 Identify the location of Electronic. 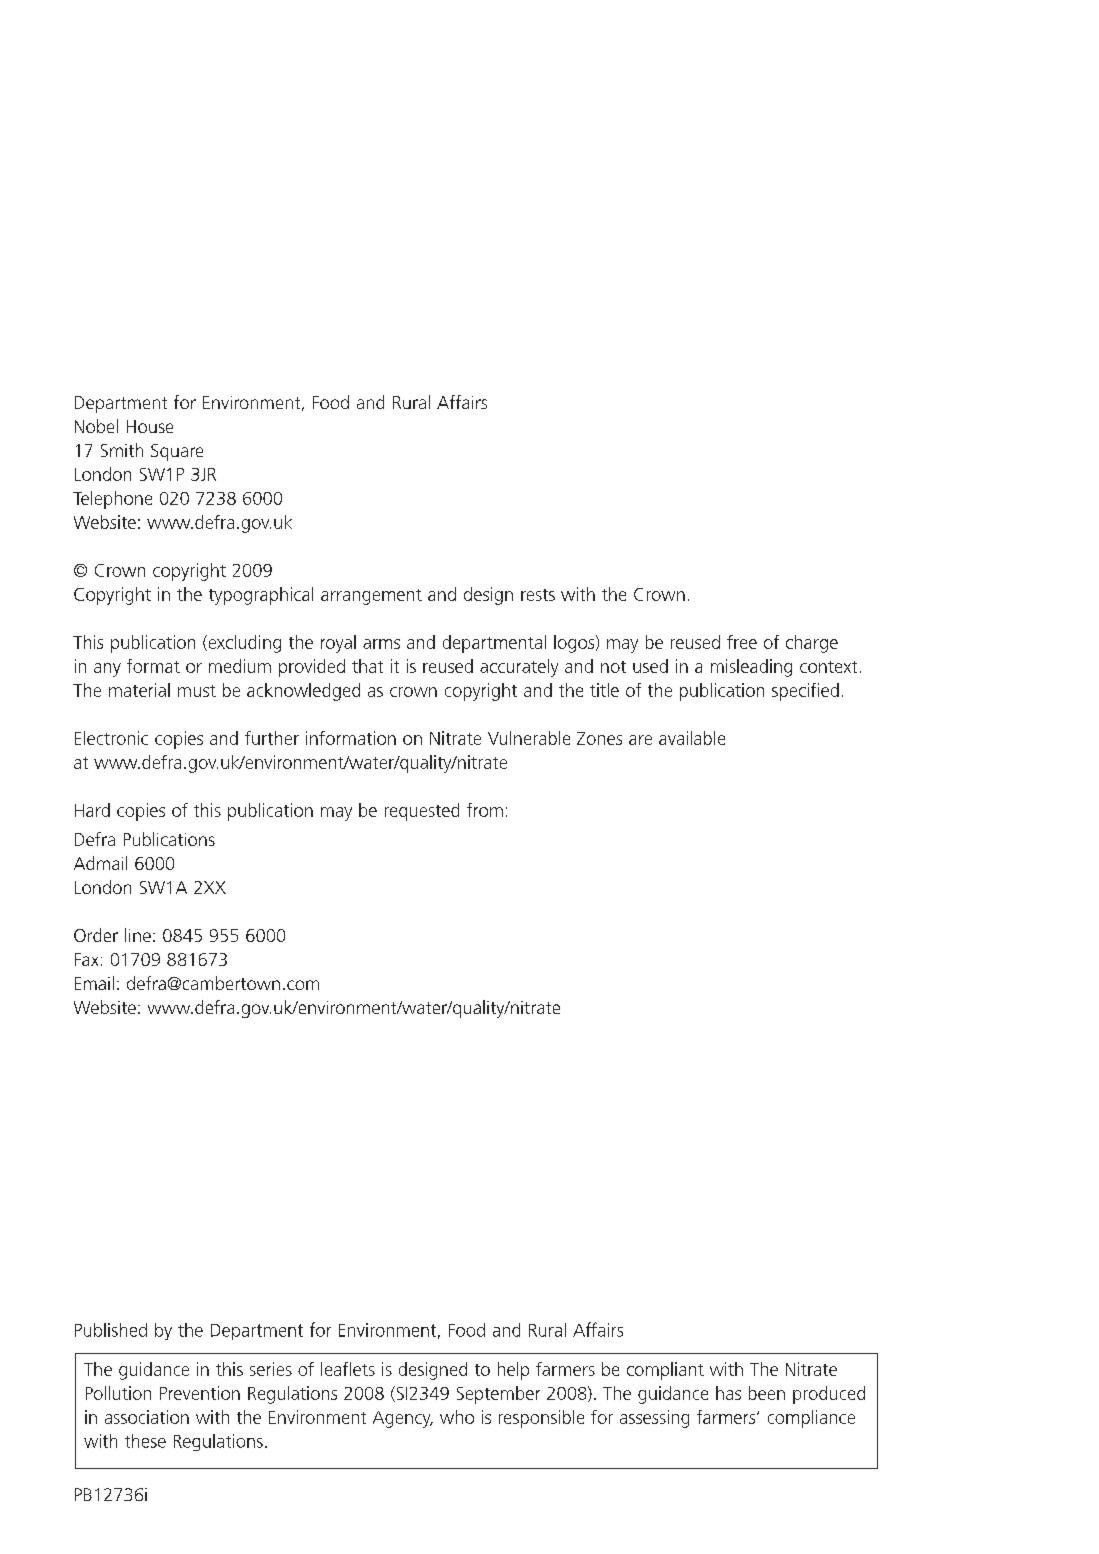
(111, 738).
